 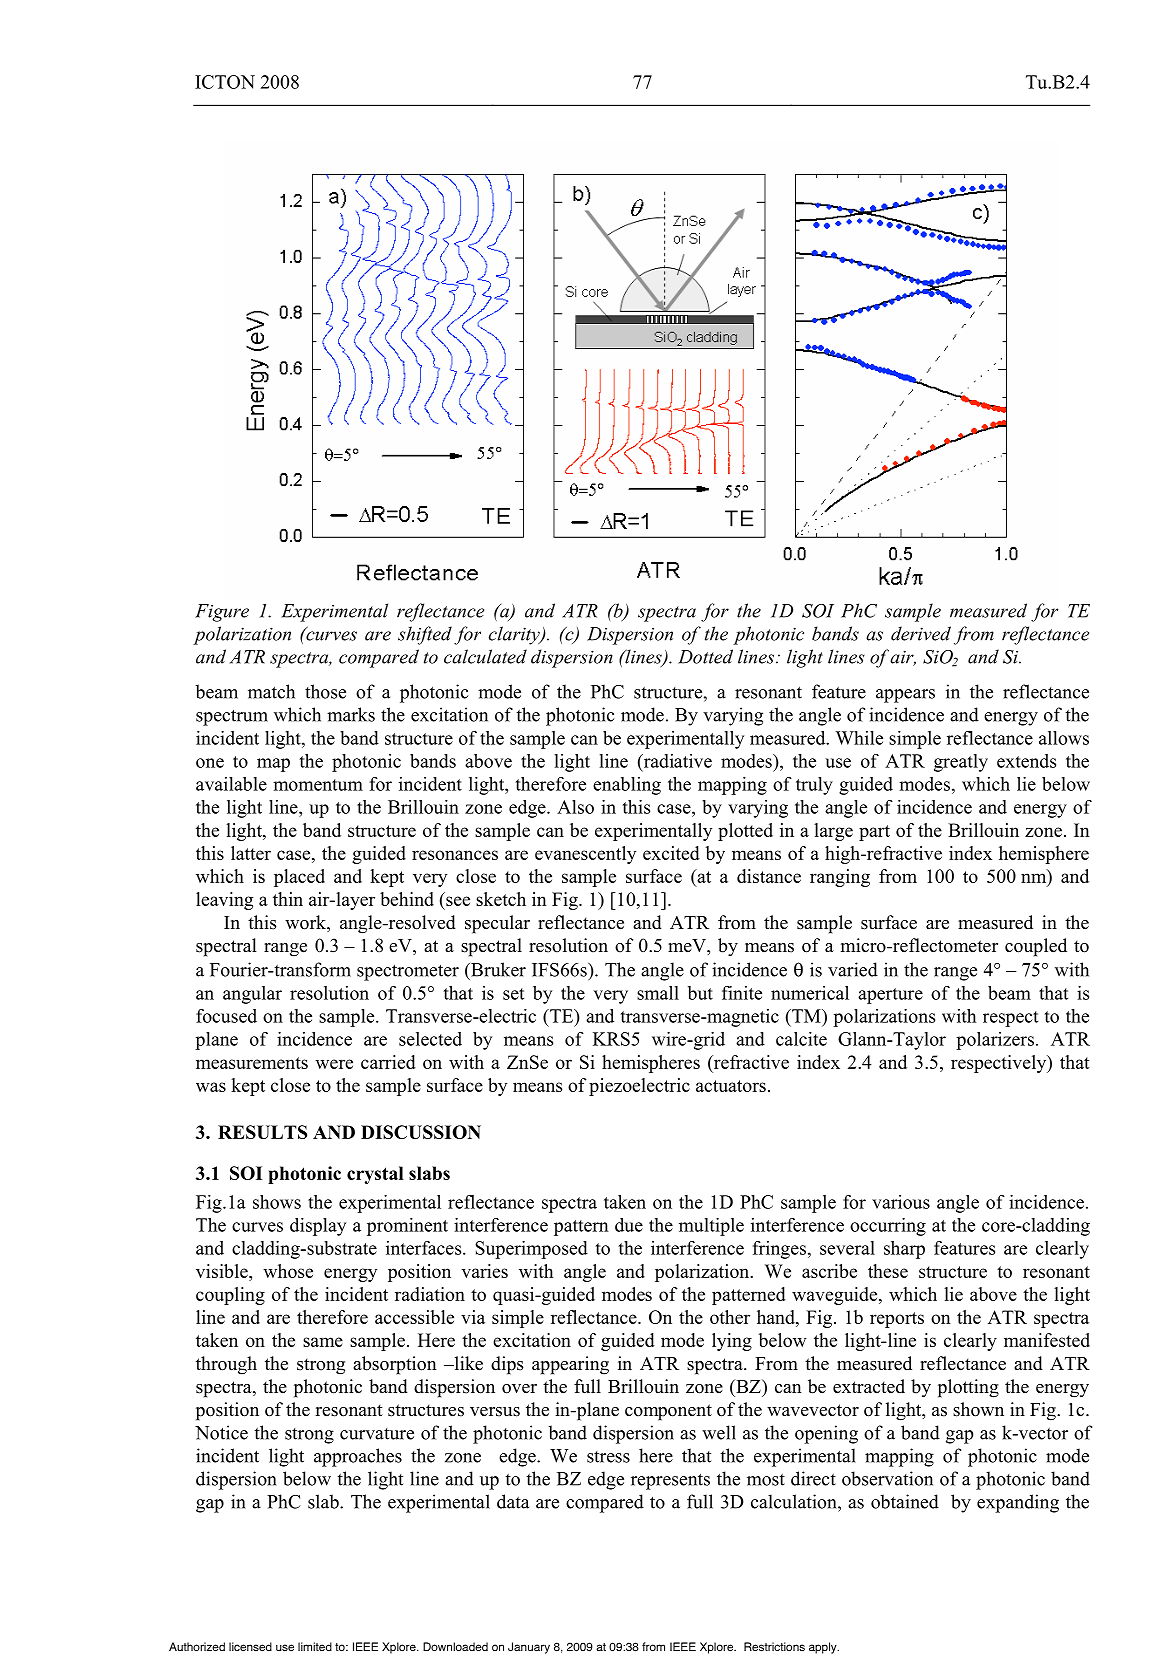 What do you see at coordinates (730, 1317) in the image?
I see `other` at bounding box center [730, 1317].
